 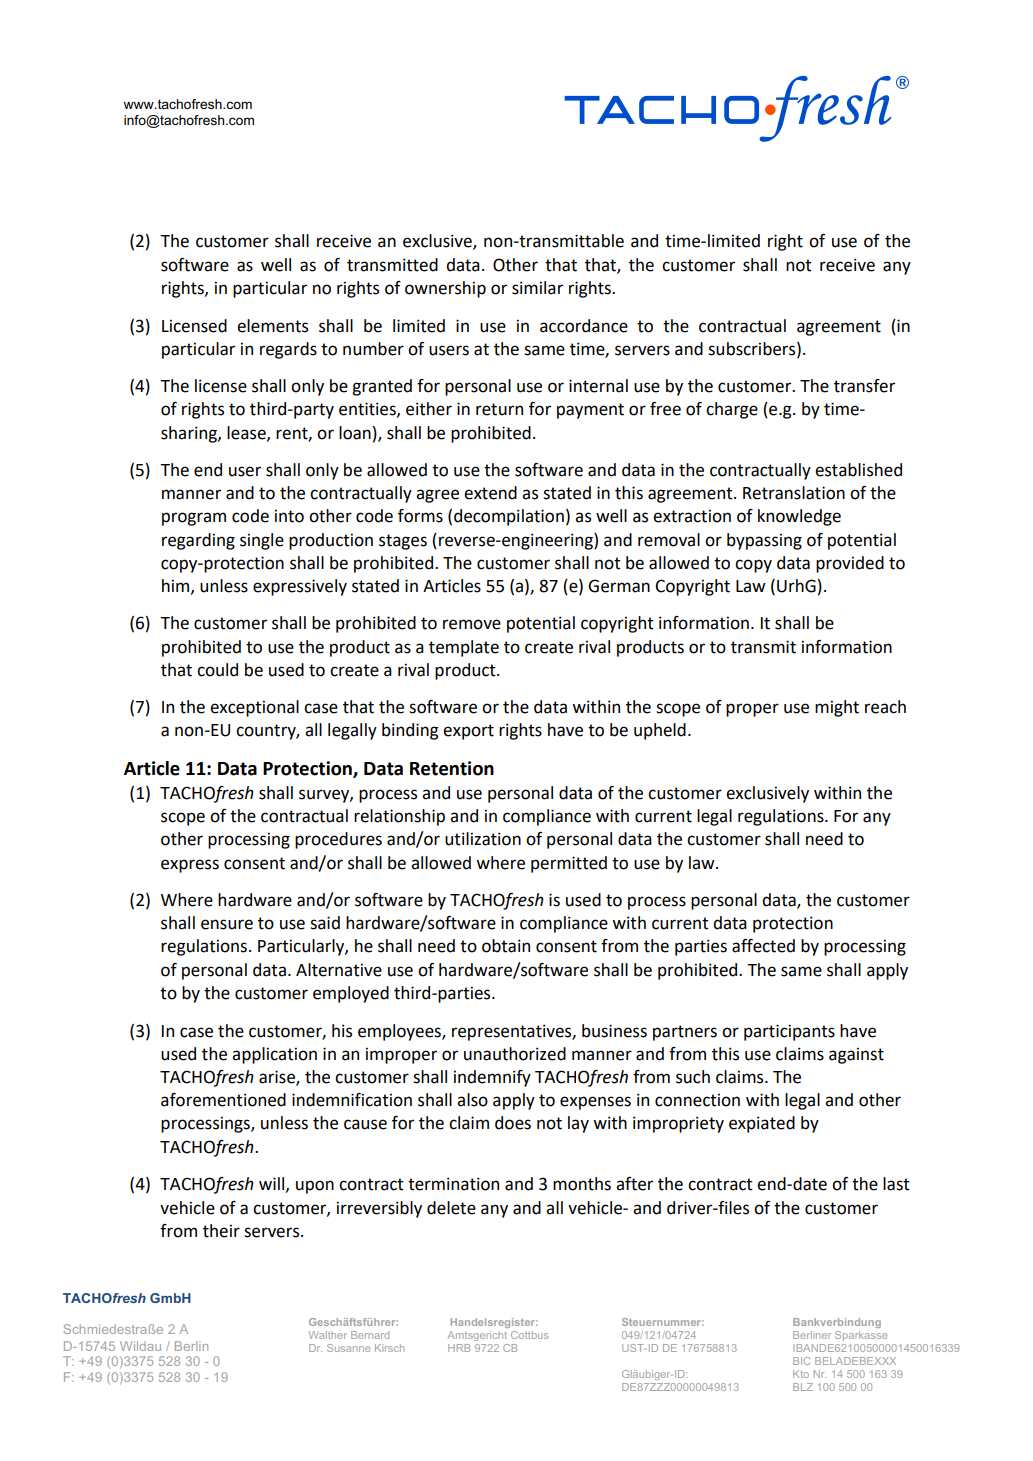 I want to click on procedures, so click(x=338, y=840).
